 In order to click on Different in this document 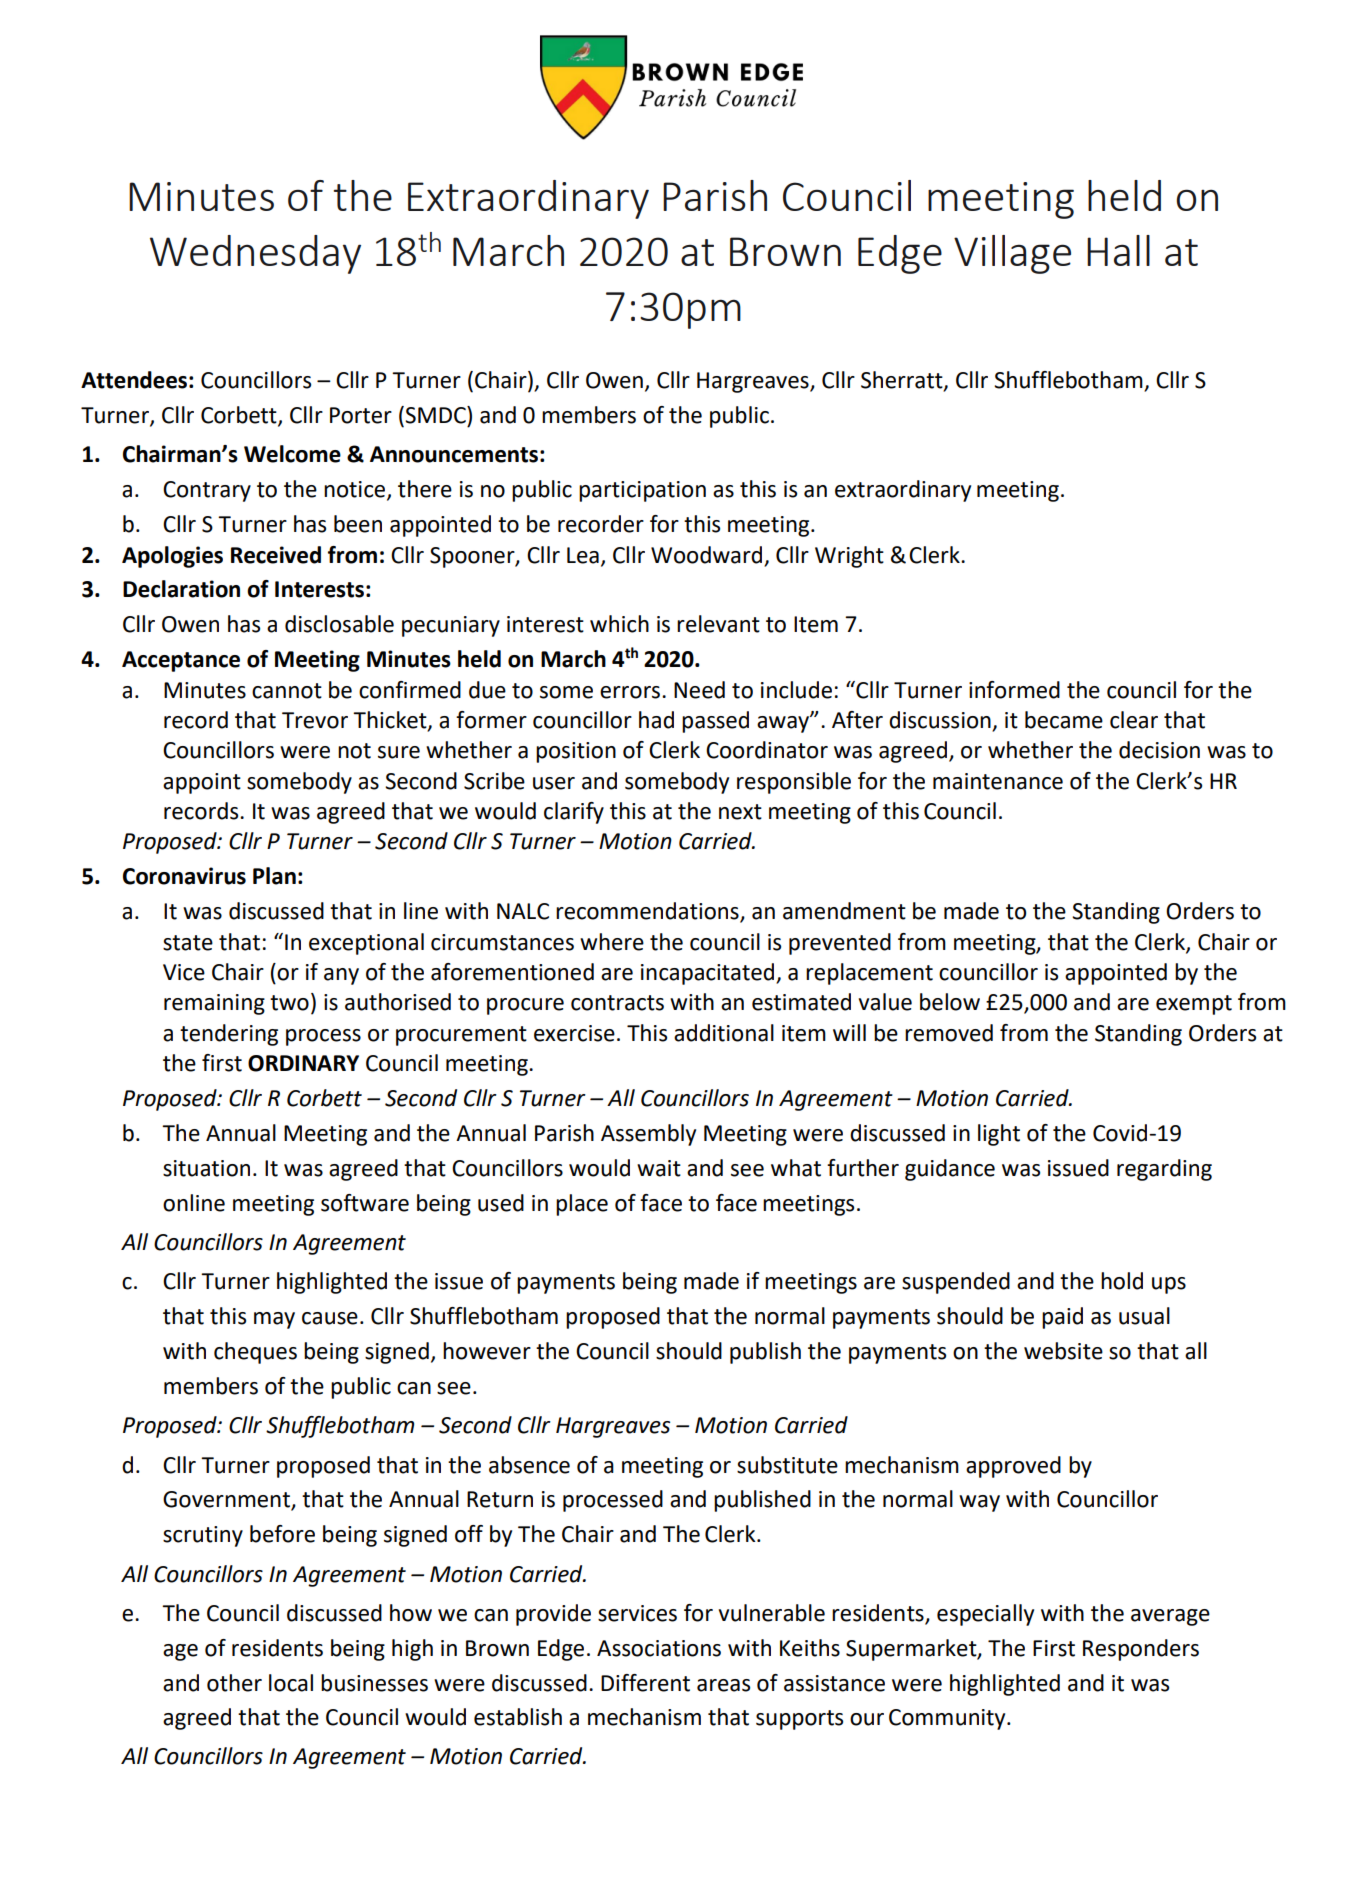, I will do `click(645, 1683)`.
